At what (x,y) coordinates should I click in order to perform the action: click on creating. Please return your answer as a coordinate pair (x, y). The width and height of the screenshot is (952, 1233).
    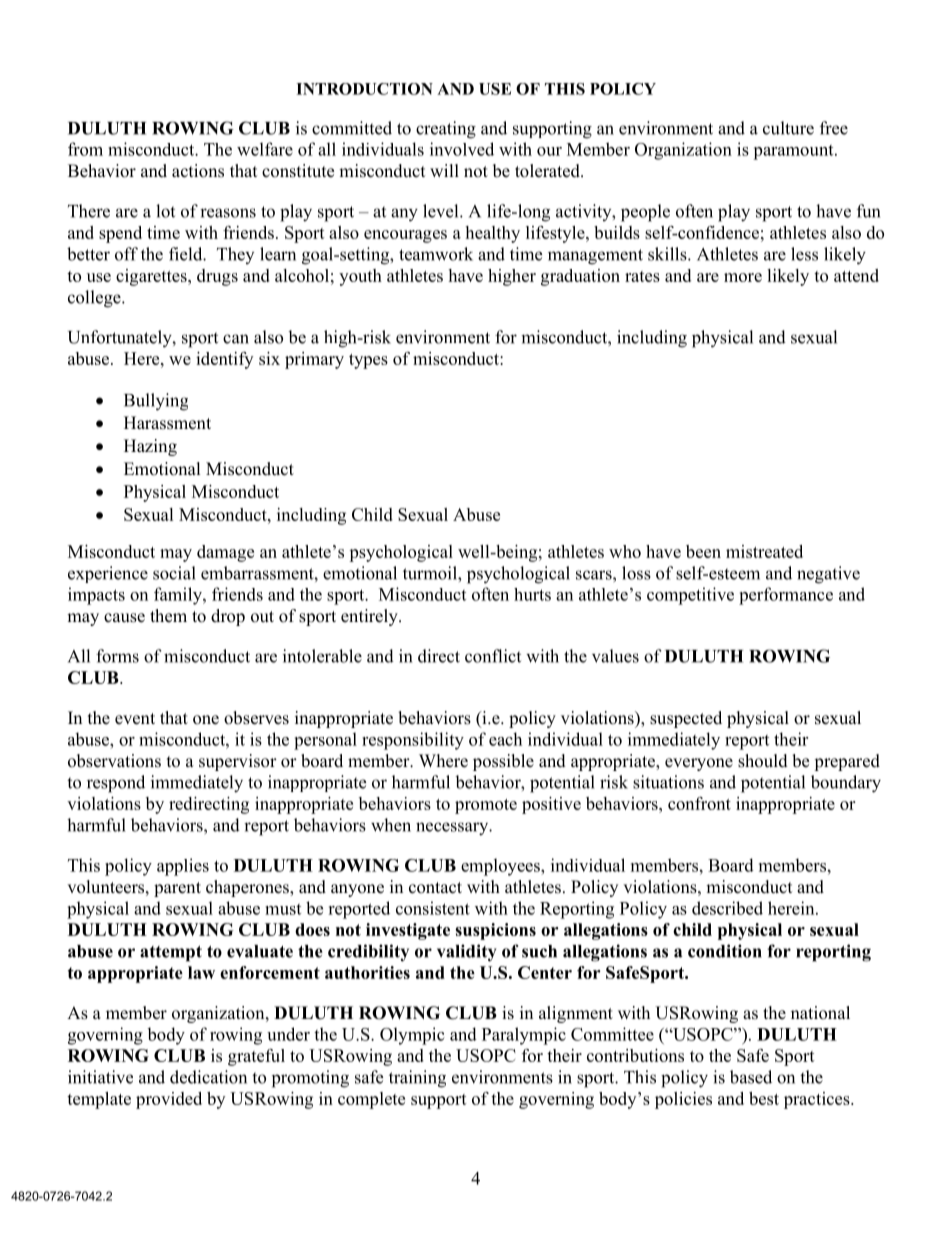
    Looking at the image, I should click on (446, 130).
